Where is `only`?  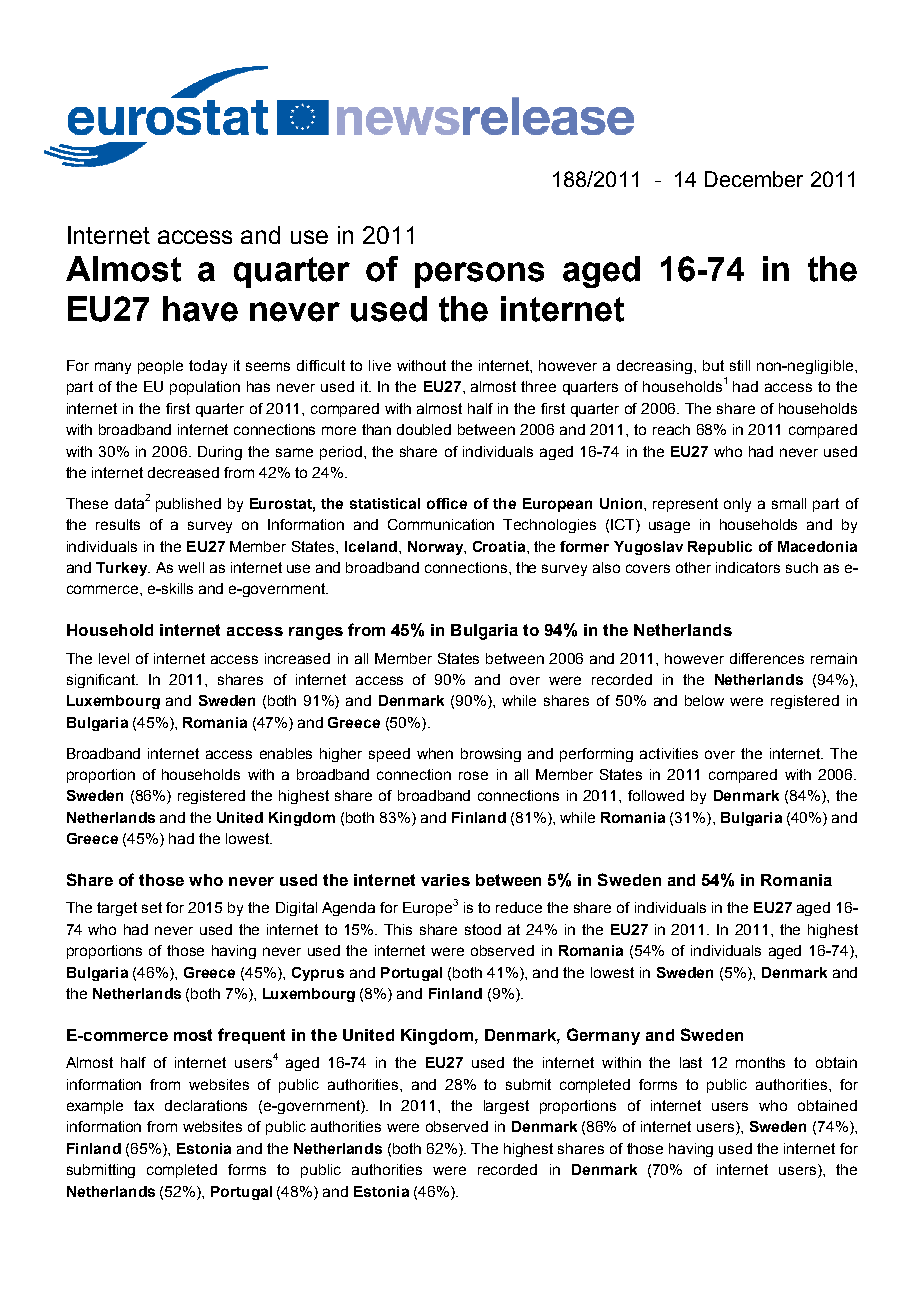 only is located at coordinates (737, 505).
